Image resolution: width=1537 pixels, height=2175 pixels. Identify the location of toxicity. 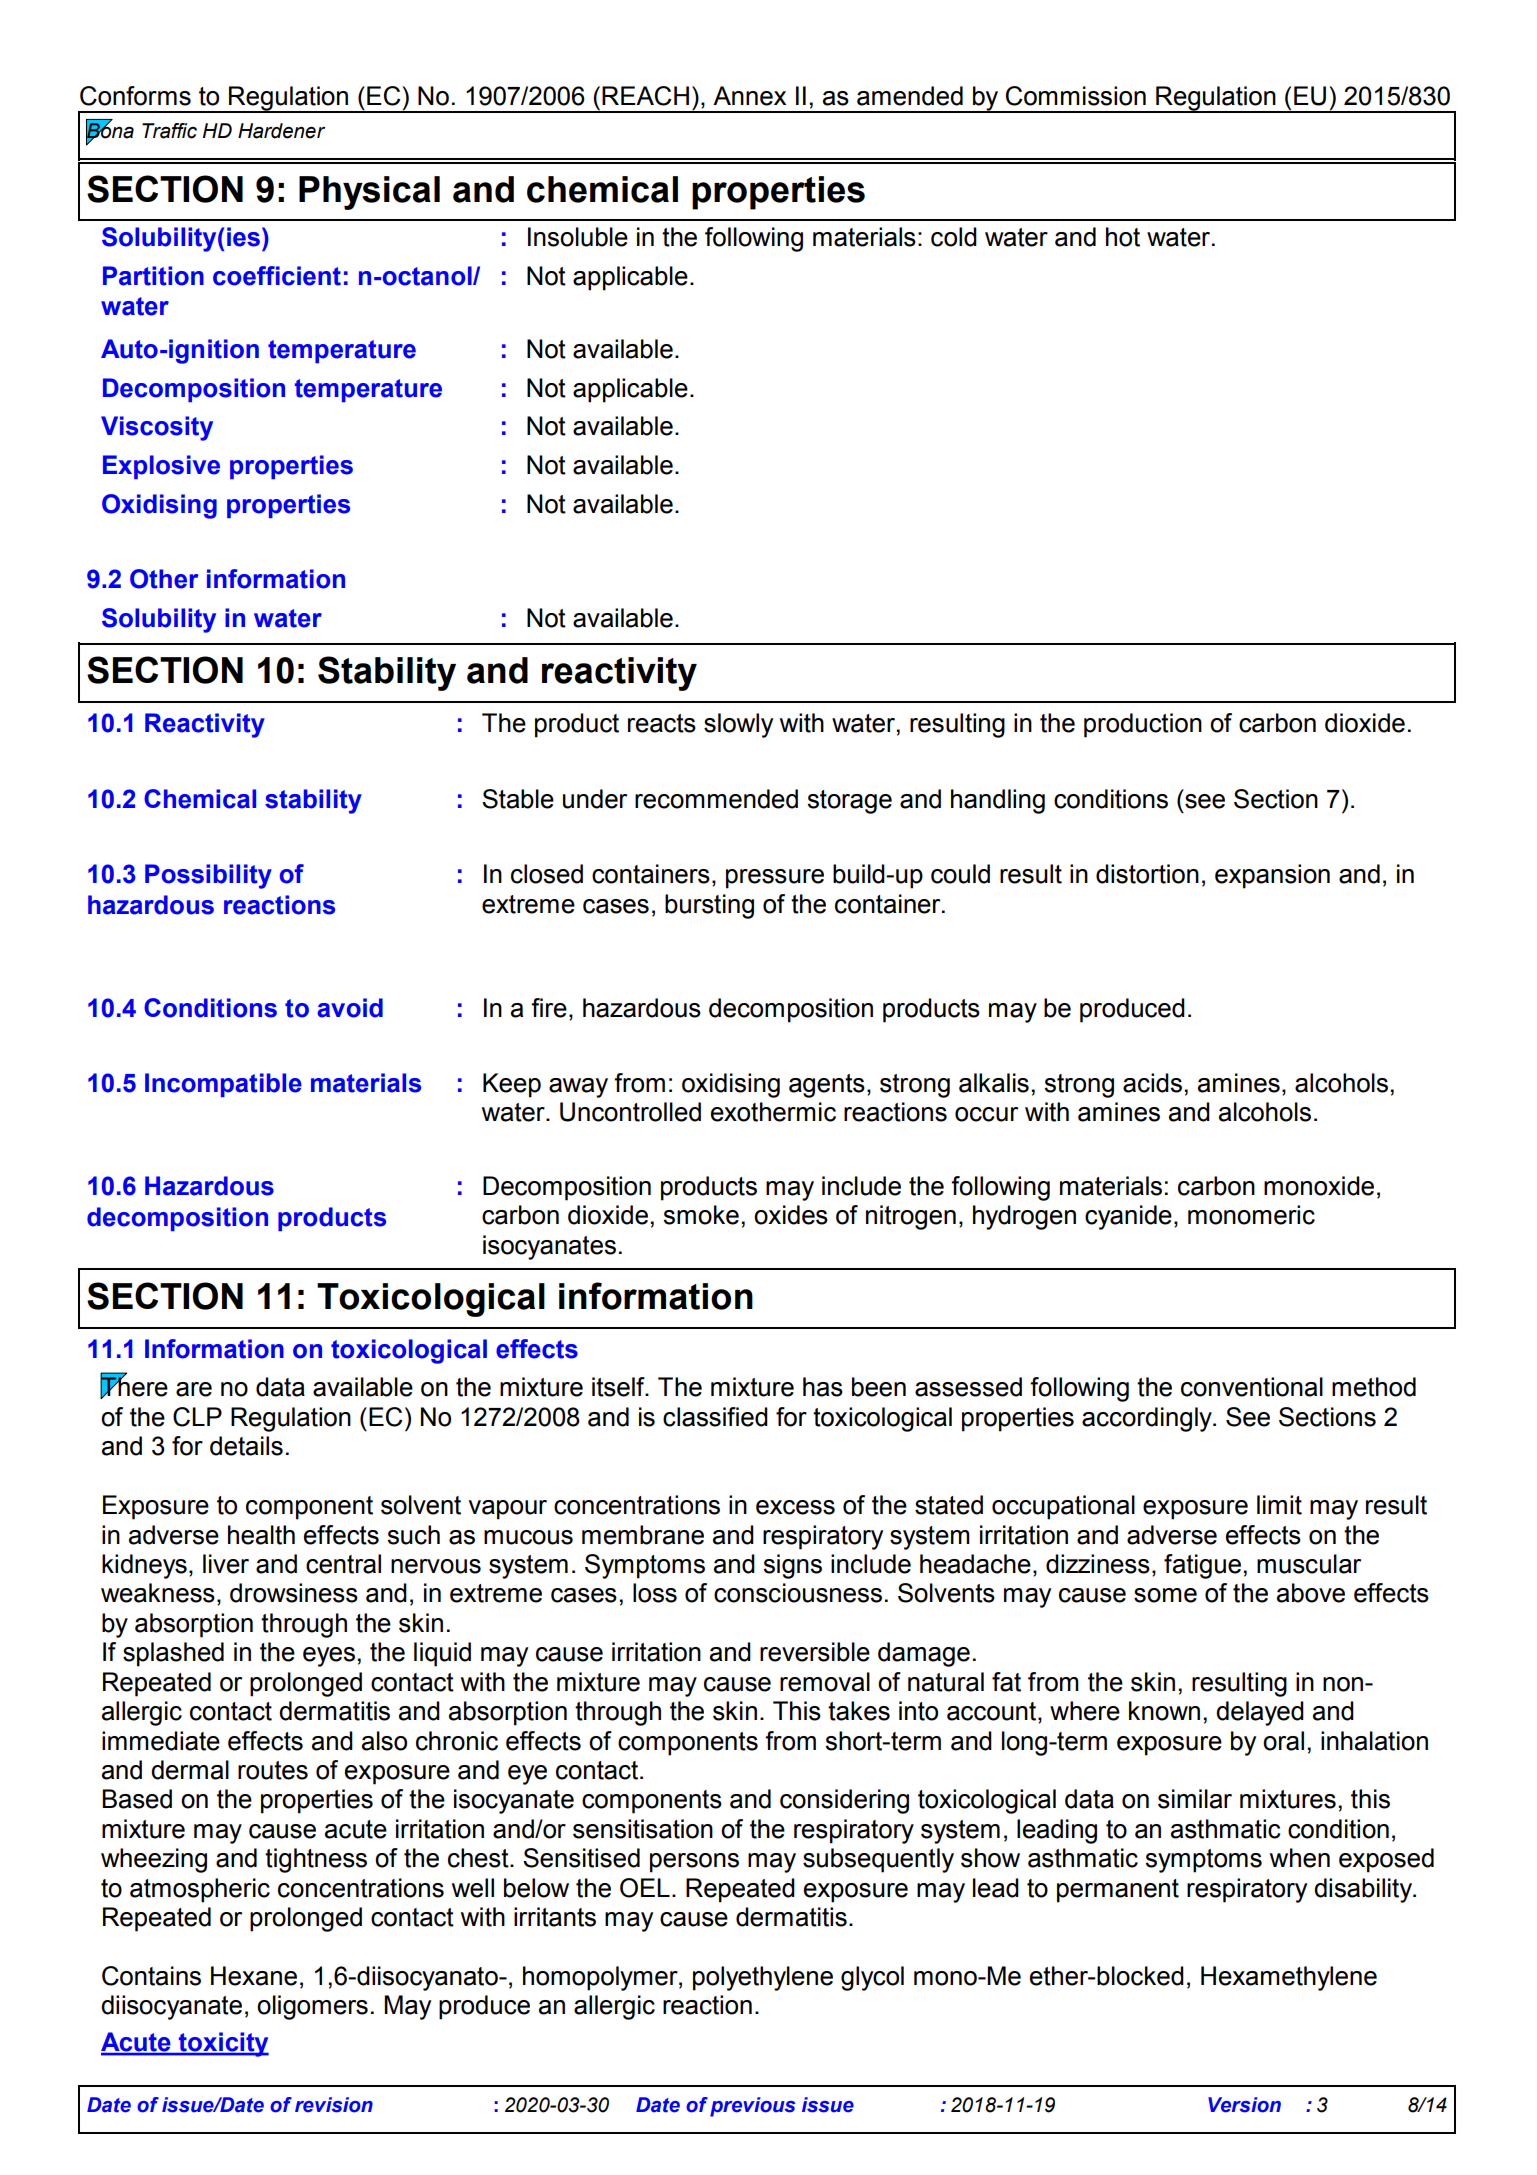
(223, 2044).
